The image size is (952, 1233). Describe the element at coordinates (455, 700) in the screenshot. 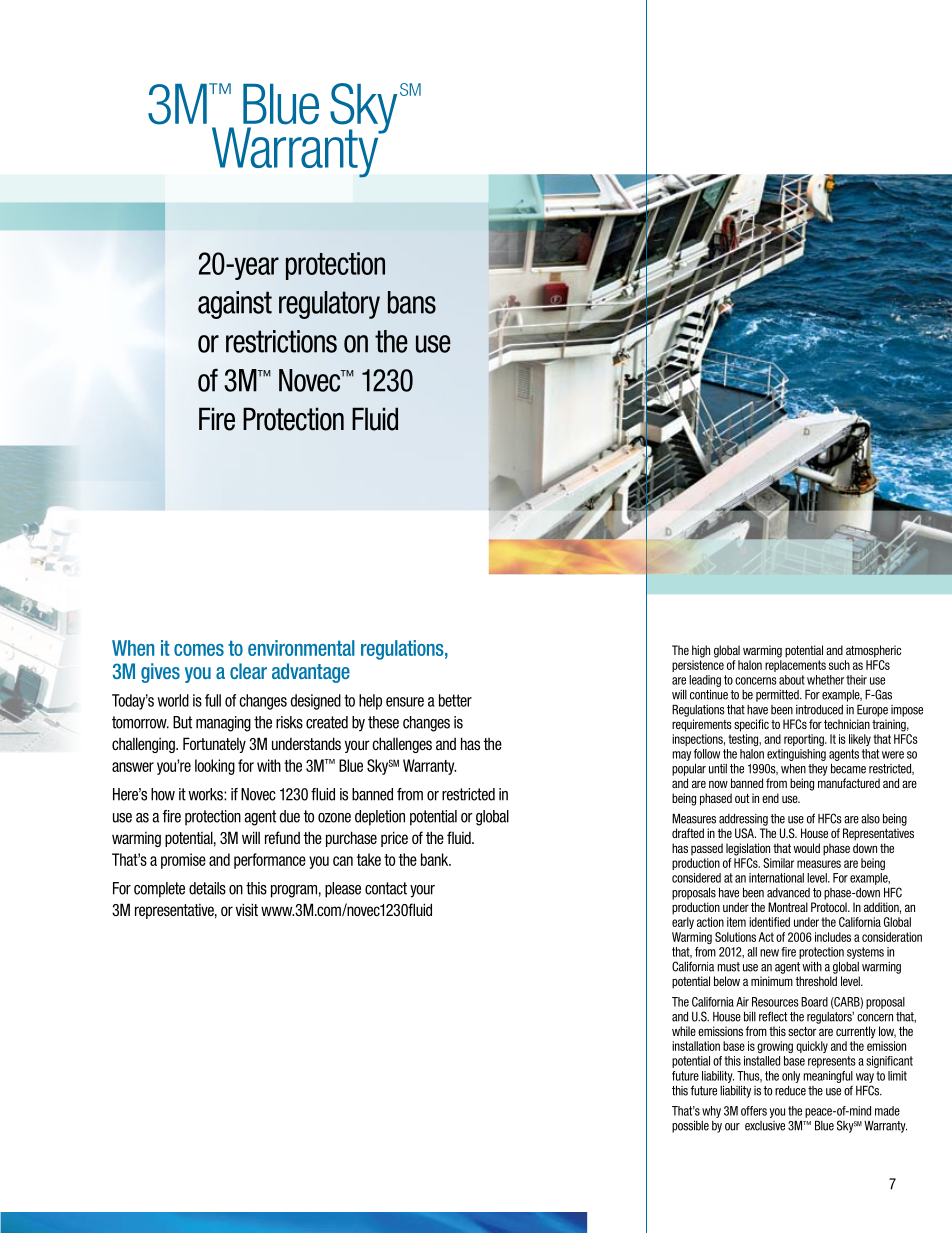

I see `better` at that location.
